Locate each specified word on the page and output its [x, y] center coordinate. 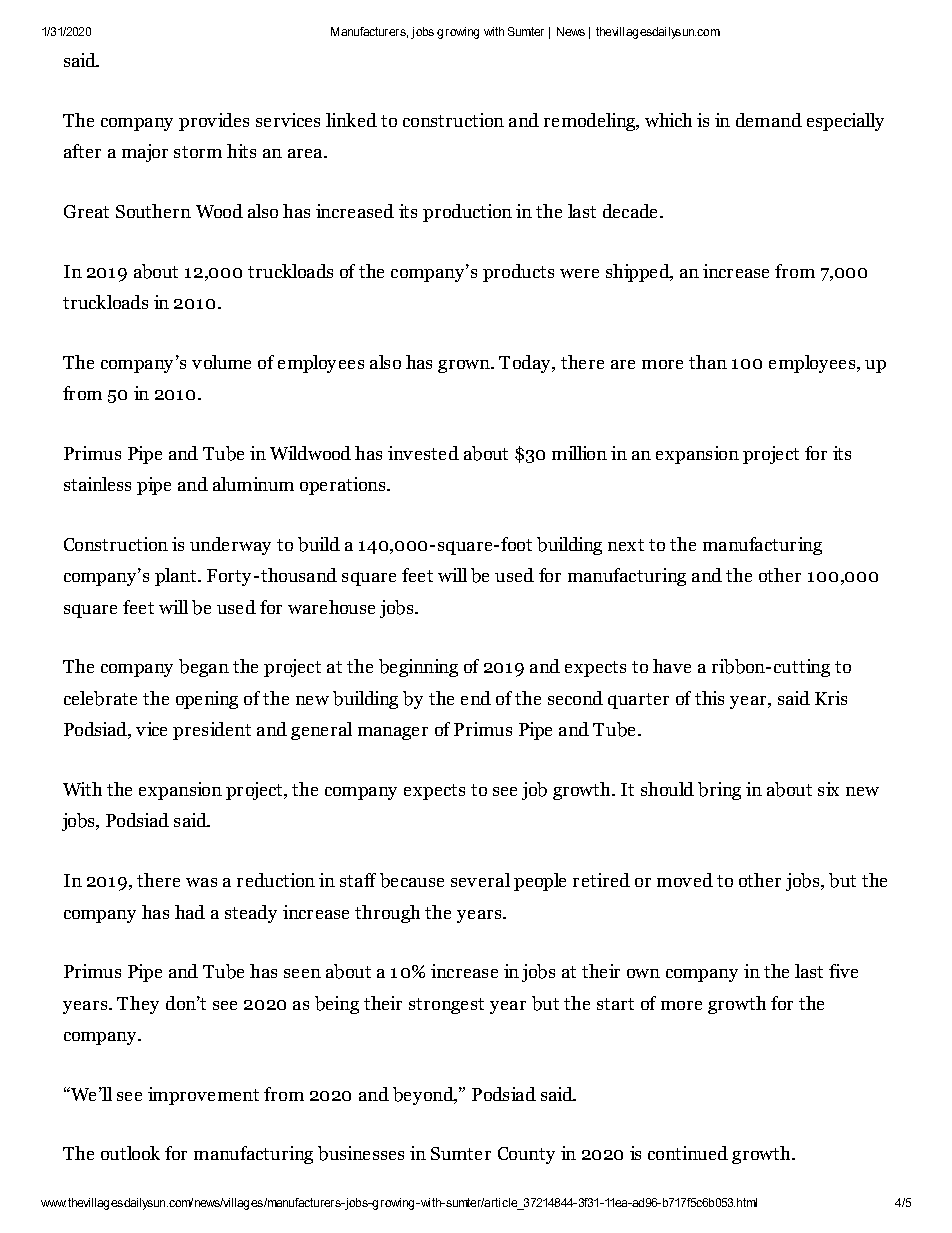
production [467, 213]
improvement [203, 1096]
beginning [418, 668]
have [672, 666]
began [204, 668]
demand [769, 120]
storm [198, 152]
